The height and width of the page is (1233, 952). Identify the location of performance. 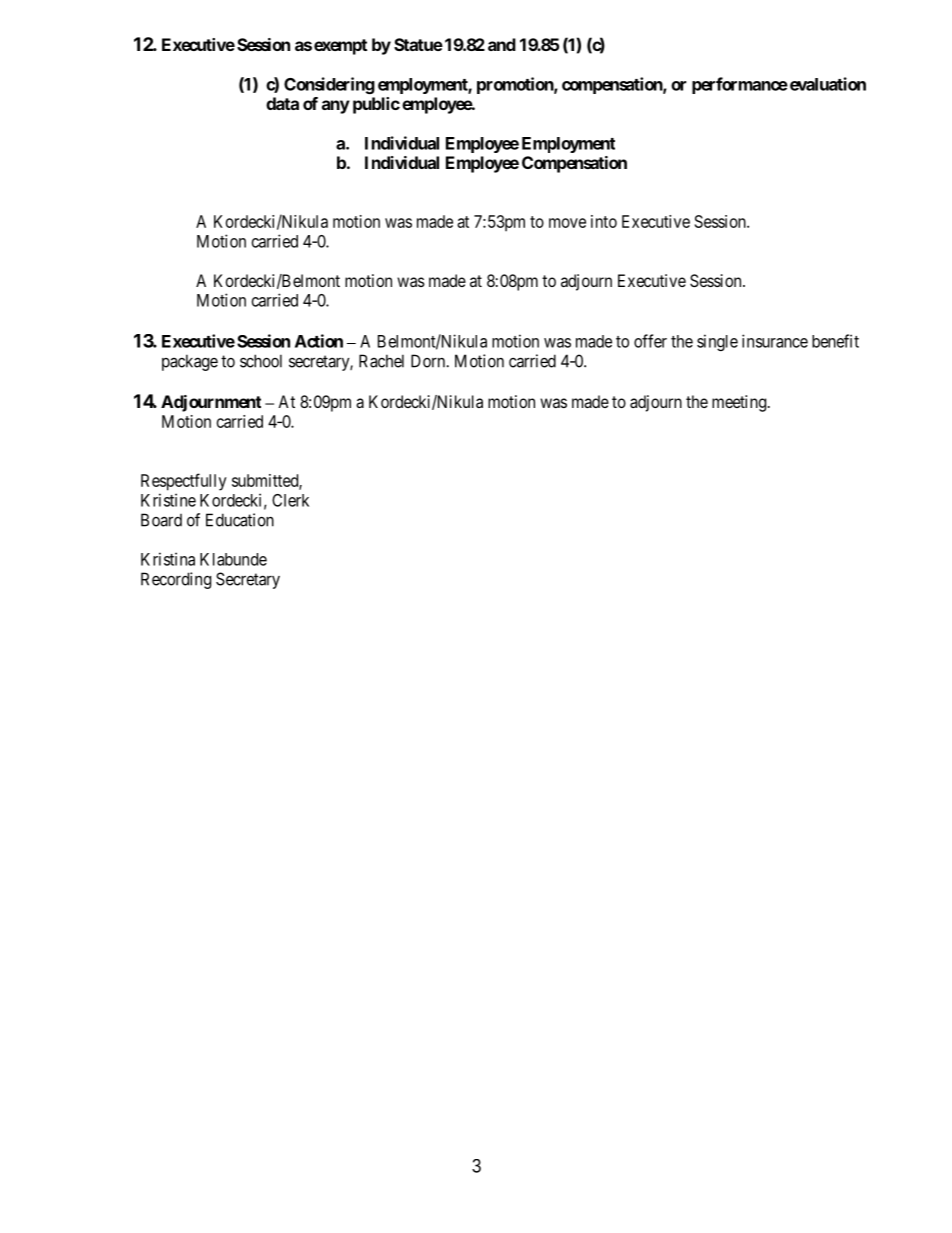
(740, 85).
